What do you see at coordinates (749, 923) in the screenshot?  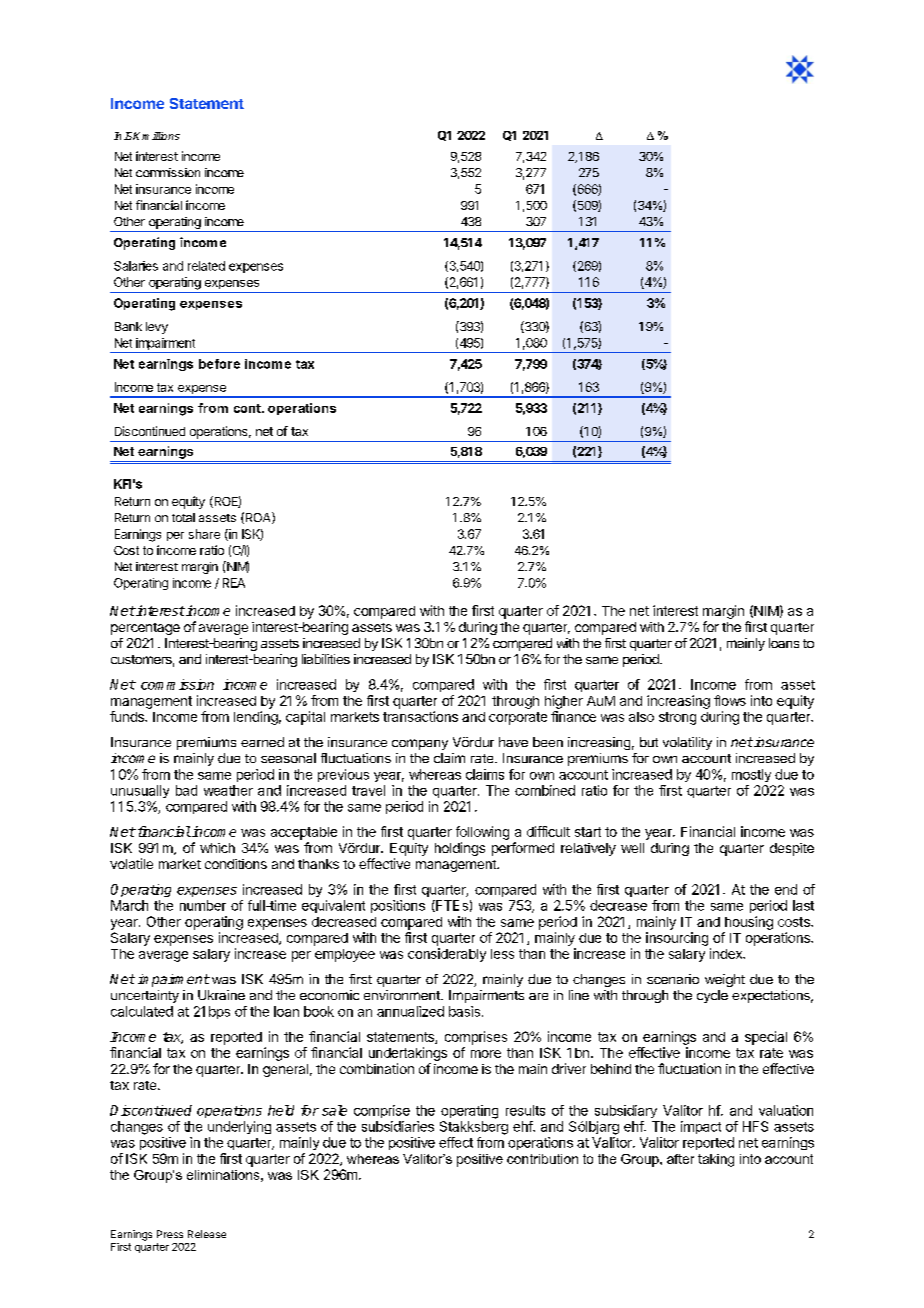 I see `housing` at bounding box center [749, 923].
